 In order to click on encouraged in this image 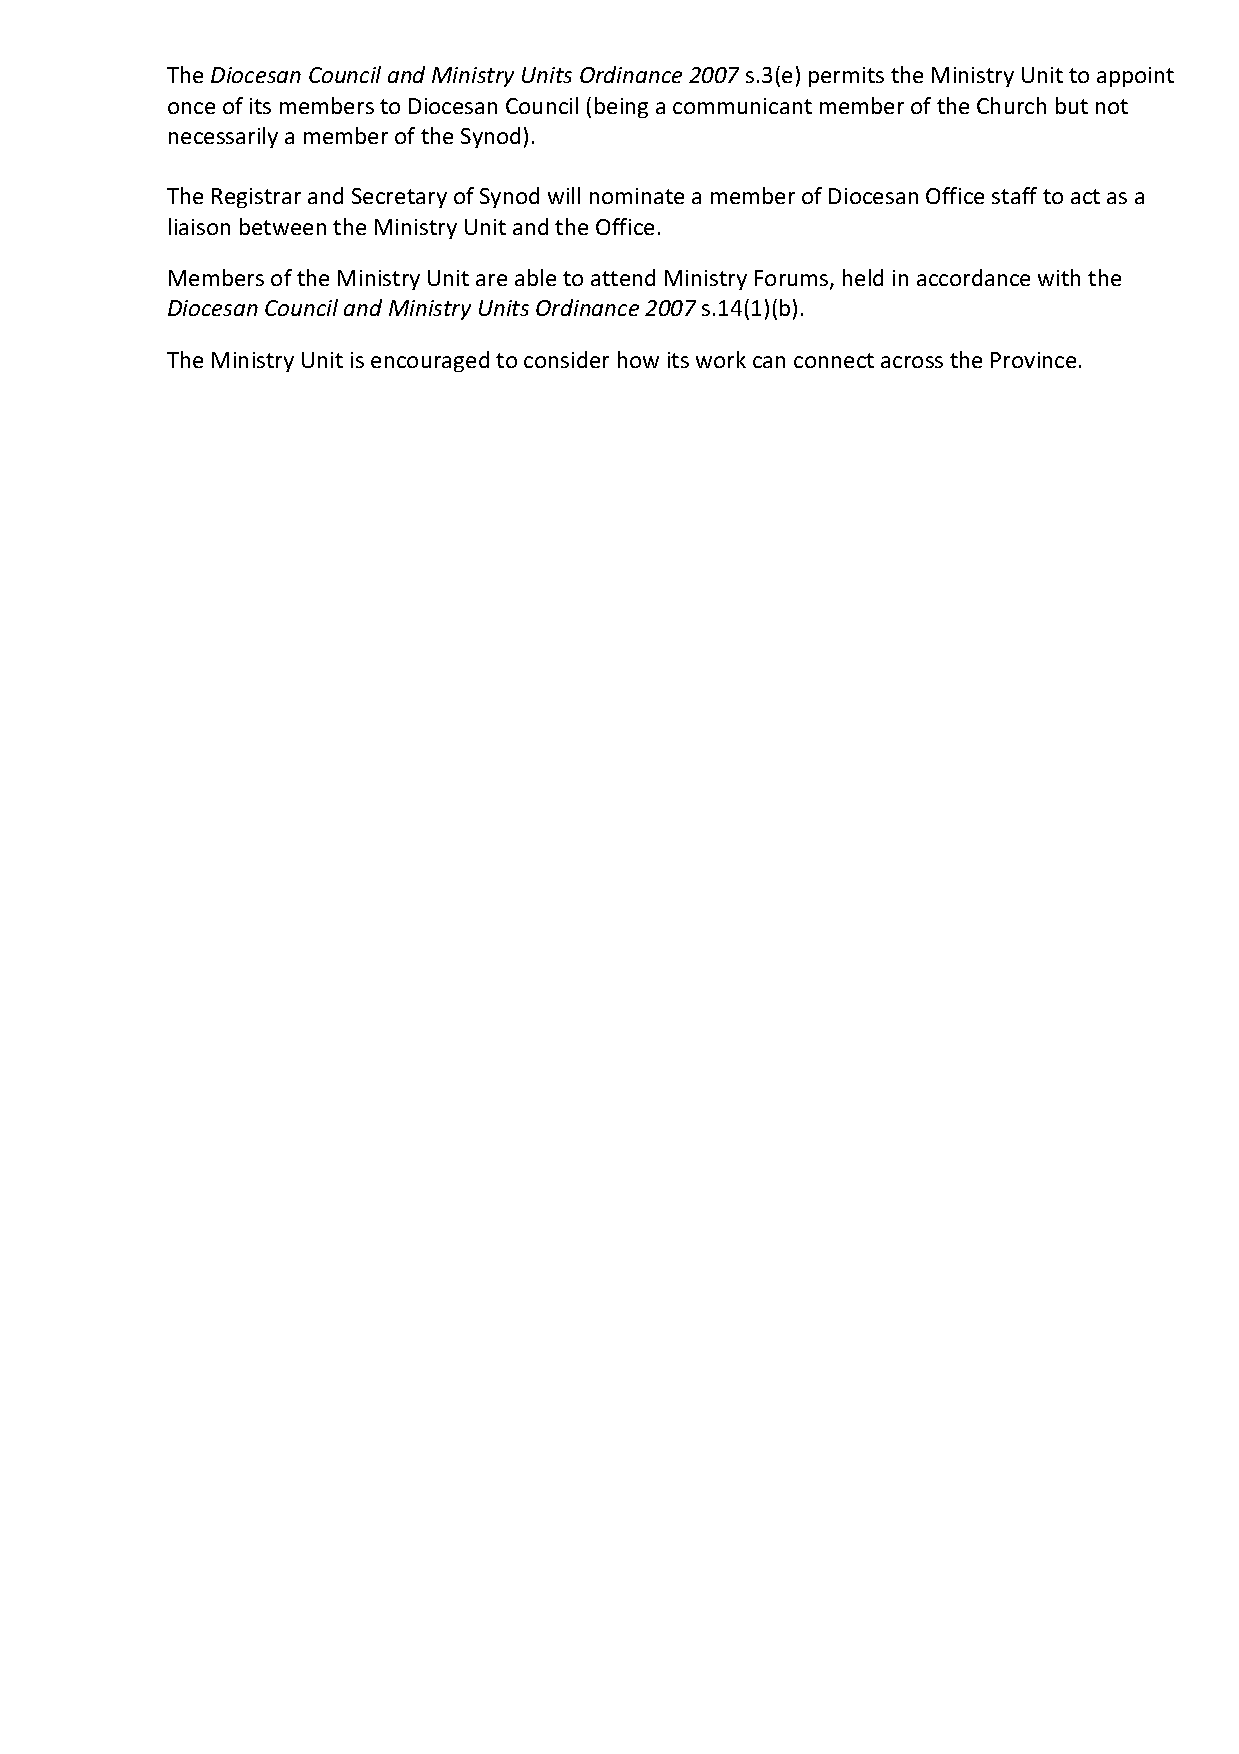, I will do `click(430, 361)`.
